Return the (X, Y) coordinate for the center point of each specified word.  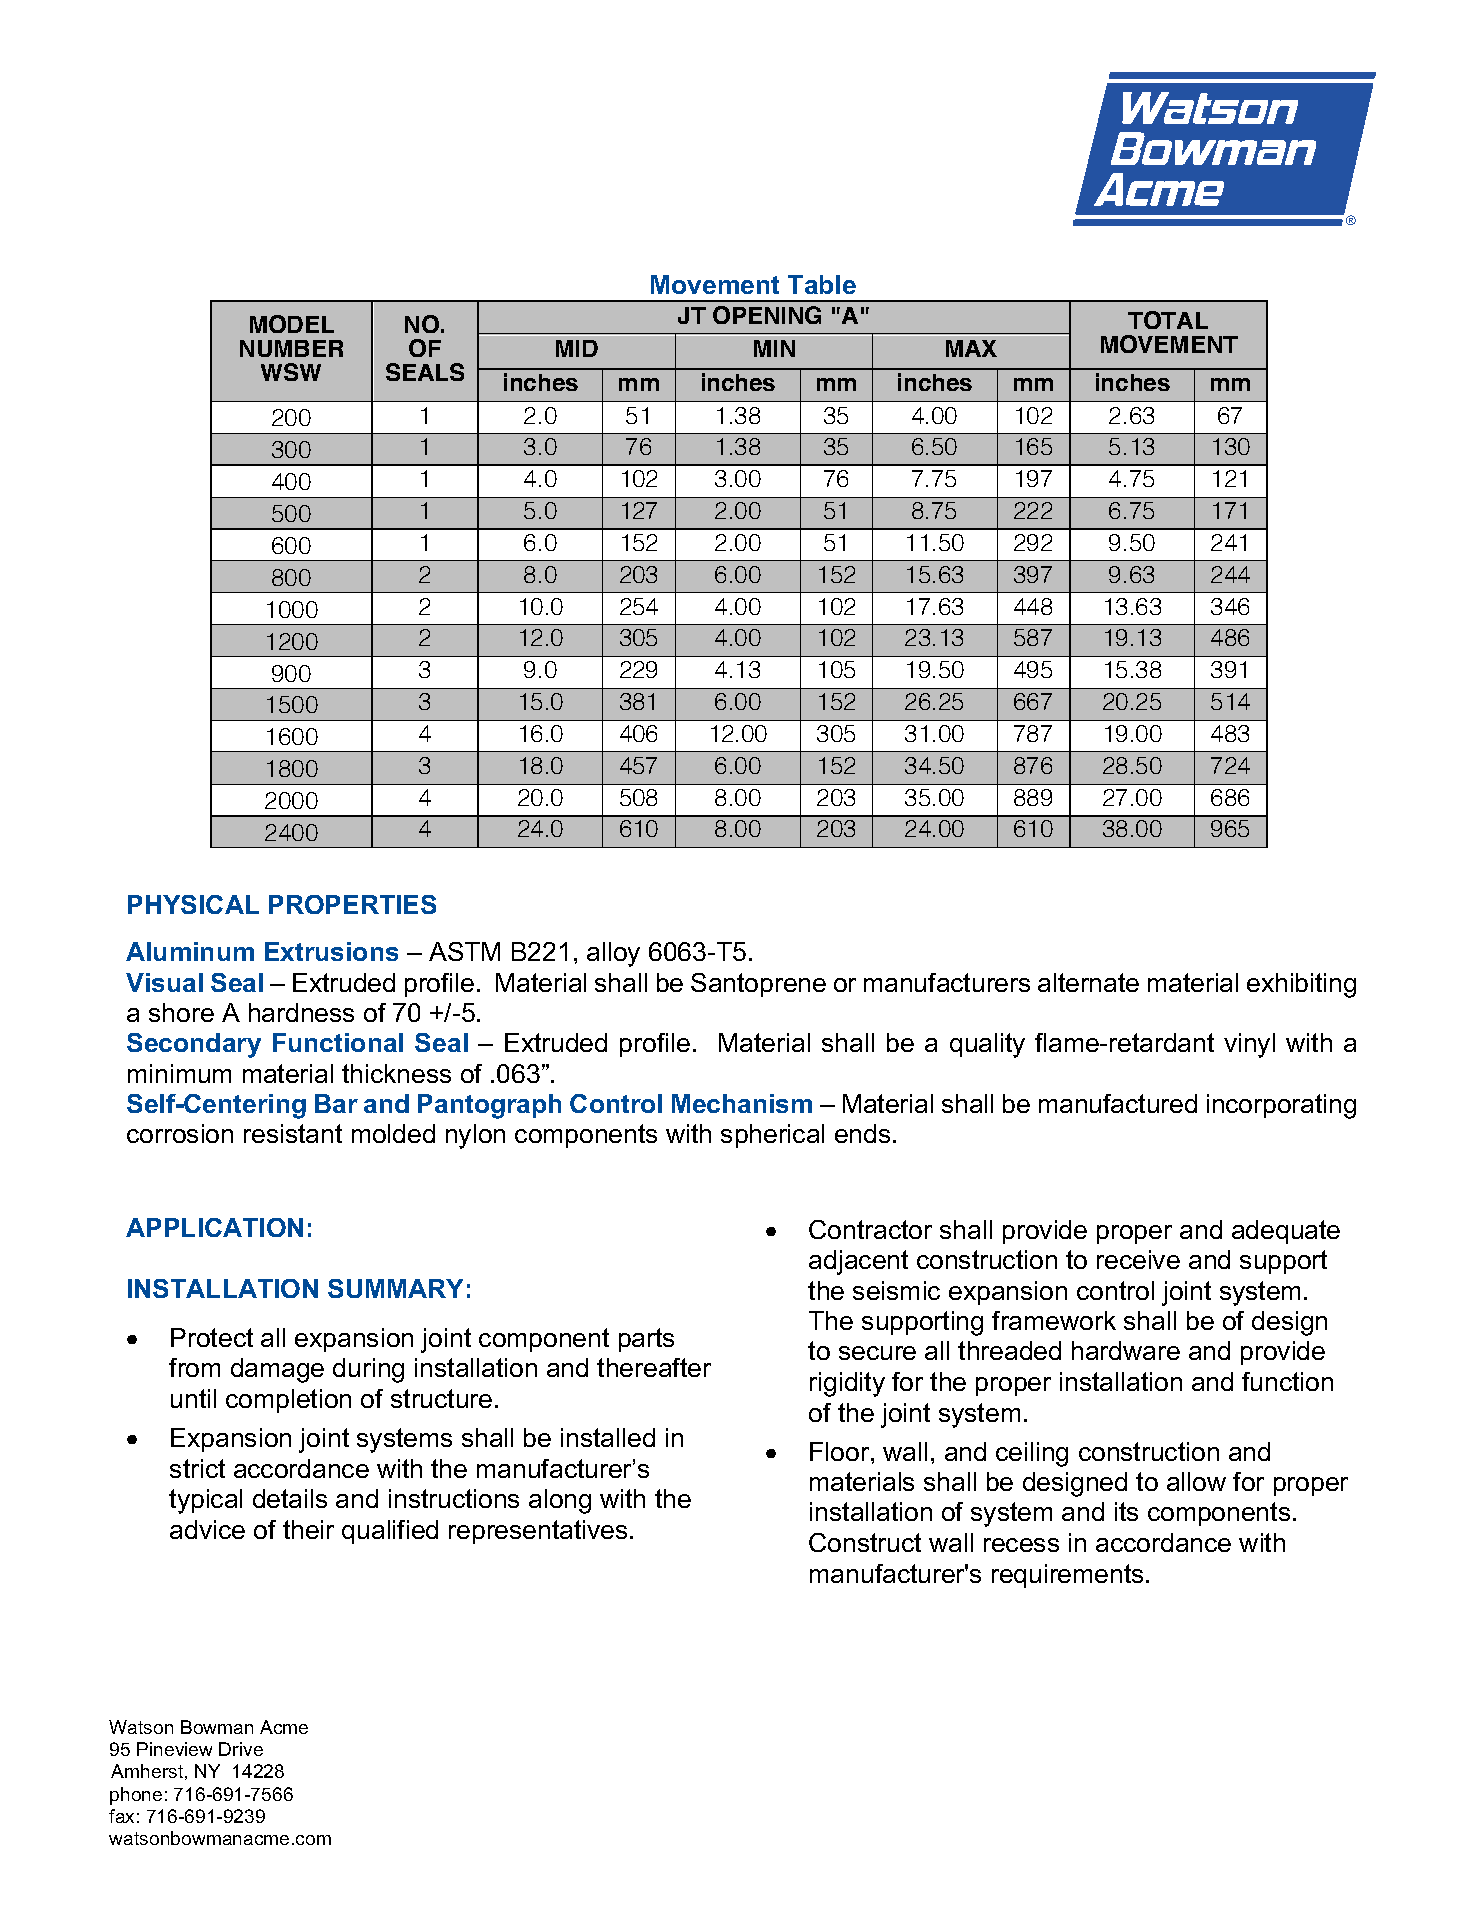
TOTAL (1168, 320)
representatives (538, 1532)
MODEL (292, 324)
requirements (1067, 1576)
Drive (241, 1749)
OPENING (767, 315)
